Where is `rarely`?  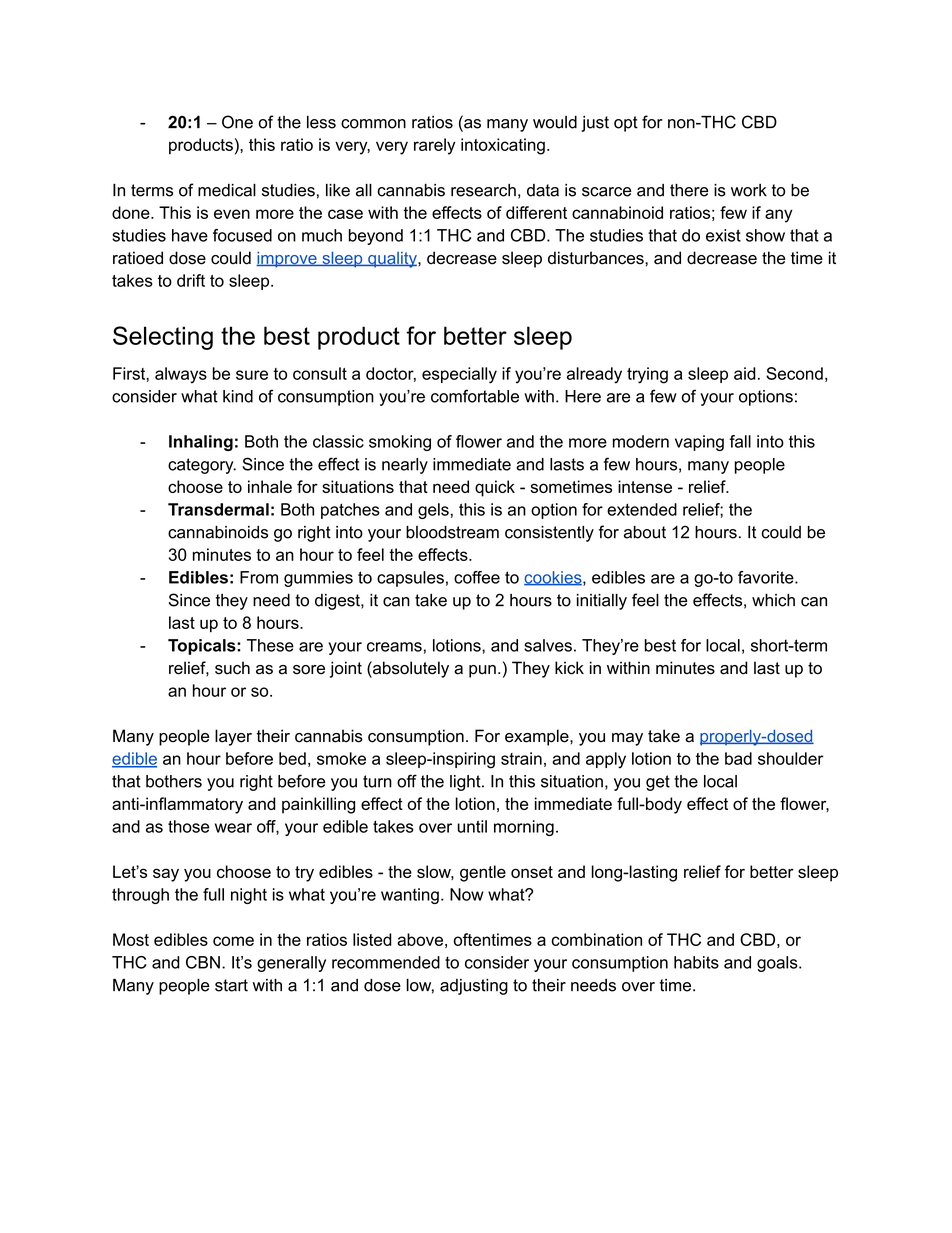 rarely is located at coordinates (435, 146).
